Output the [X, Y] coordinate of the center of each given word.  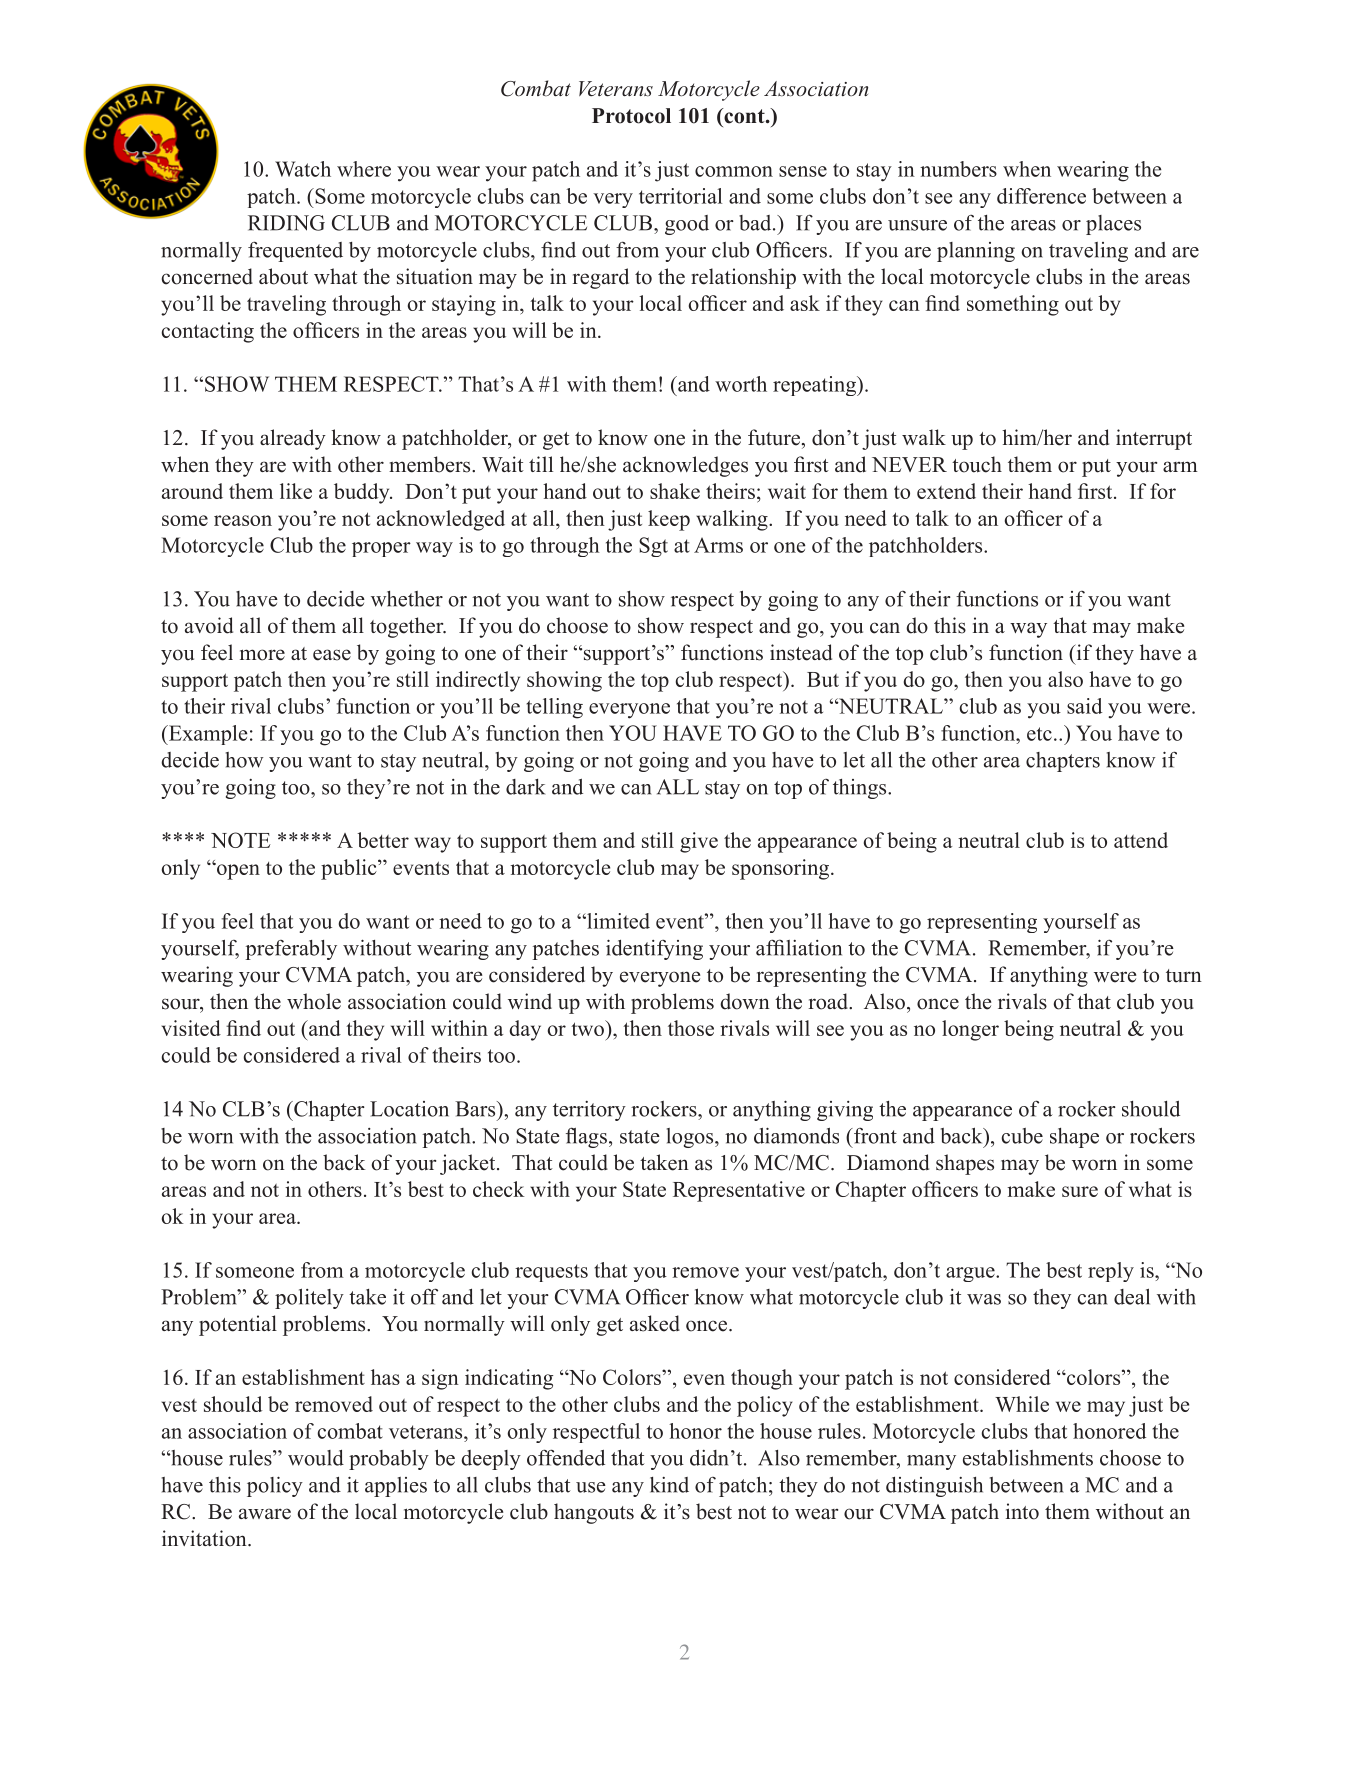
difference [1041, 196]
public [350, 869]
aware [265, 1514]
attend [1141, 840]
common [734, 171]
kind [669, 1485]
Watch [303, 169]
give [699, 842]
